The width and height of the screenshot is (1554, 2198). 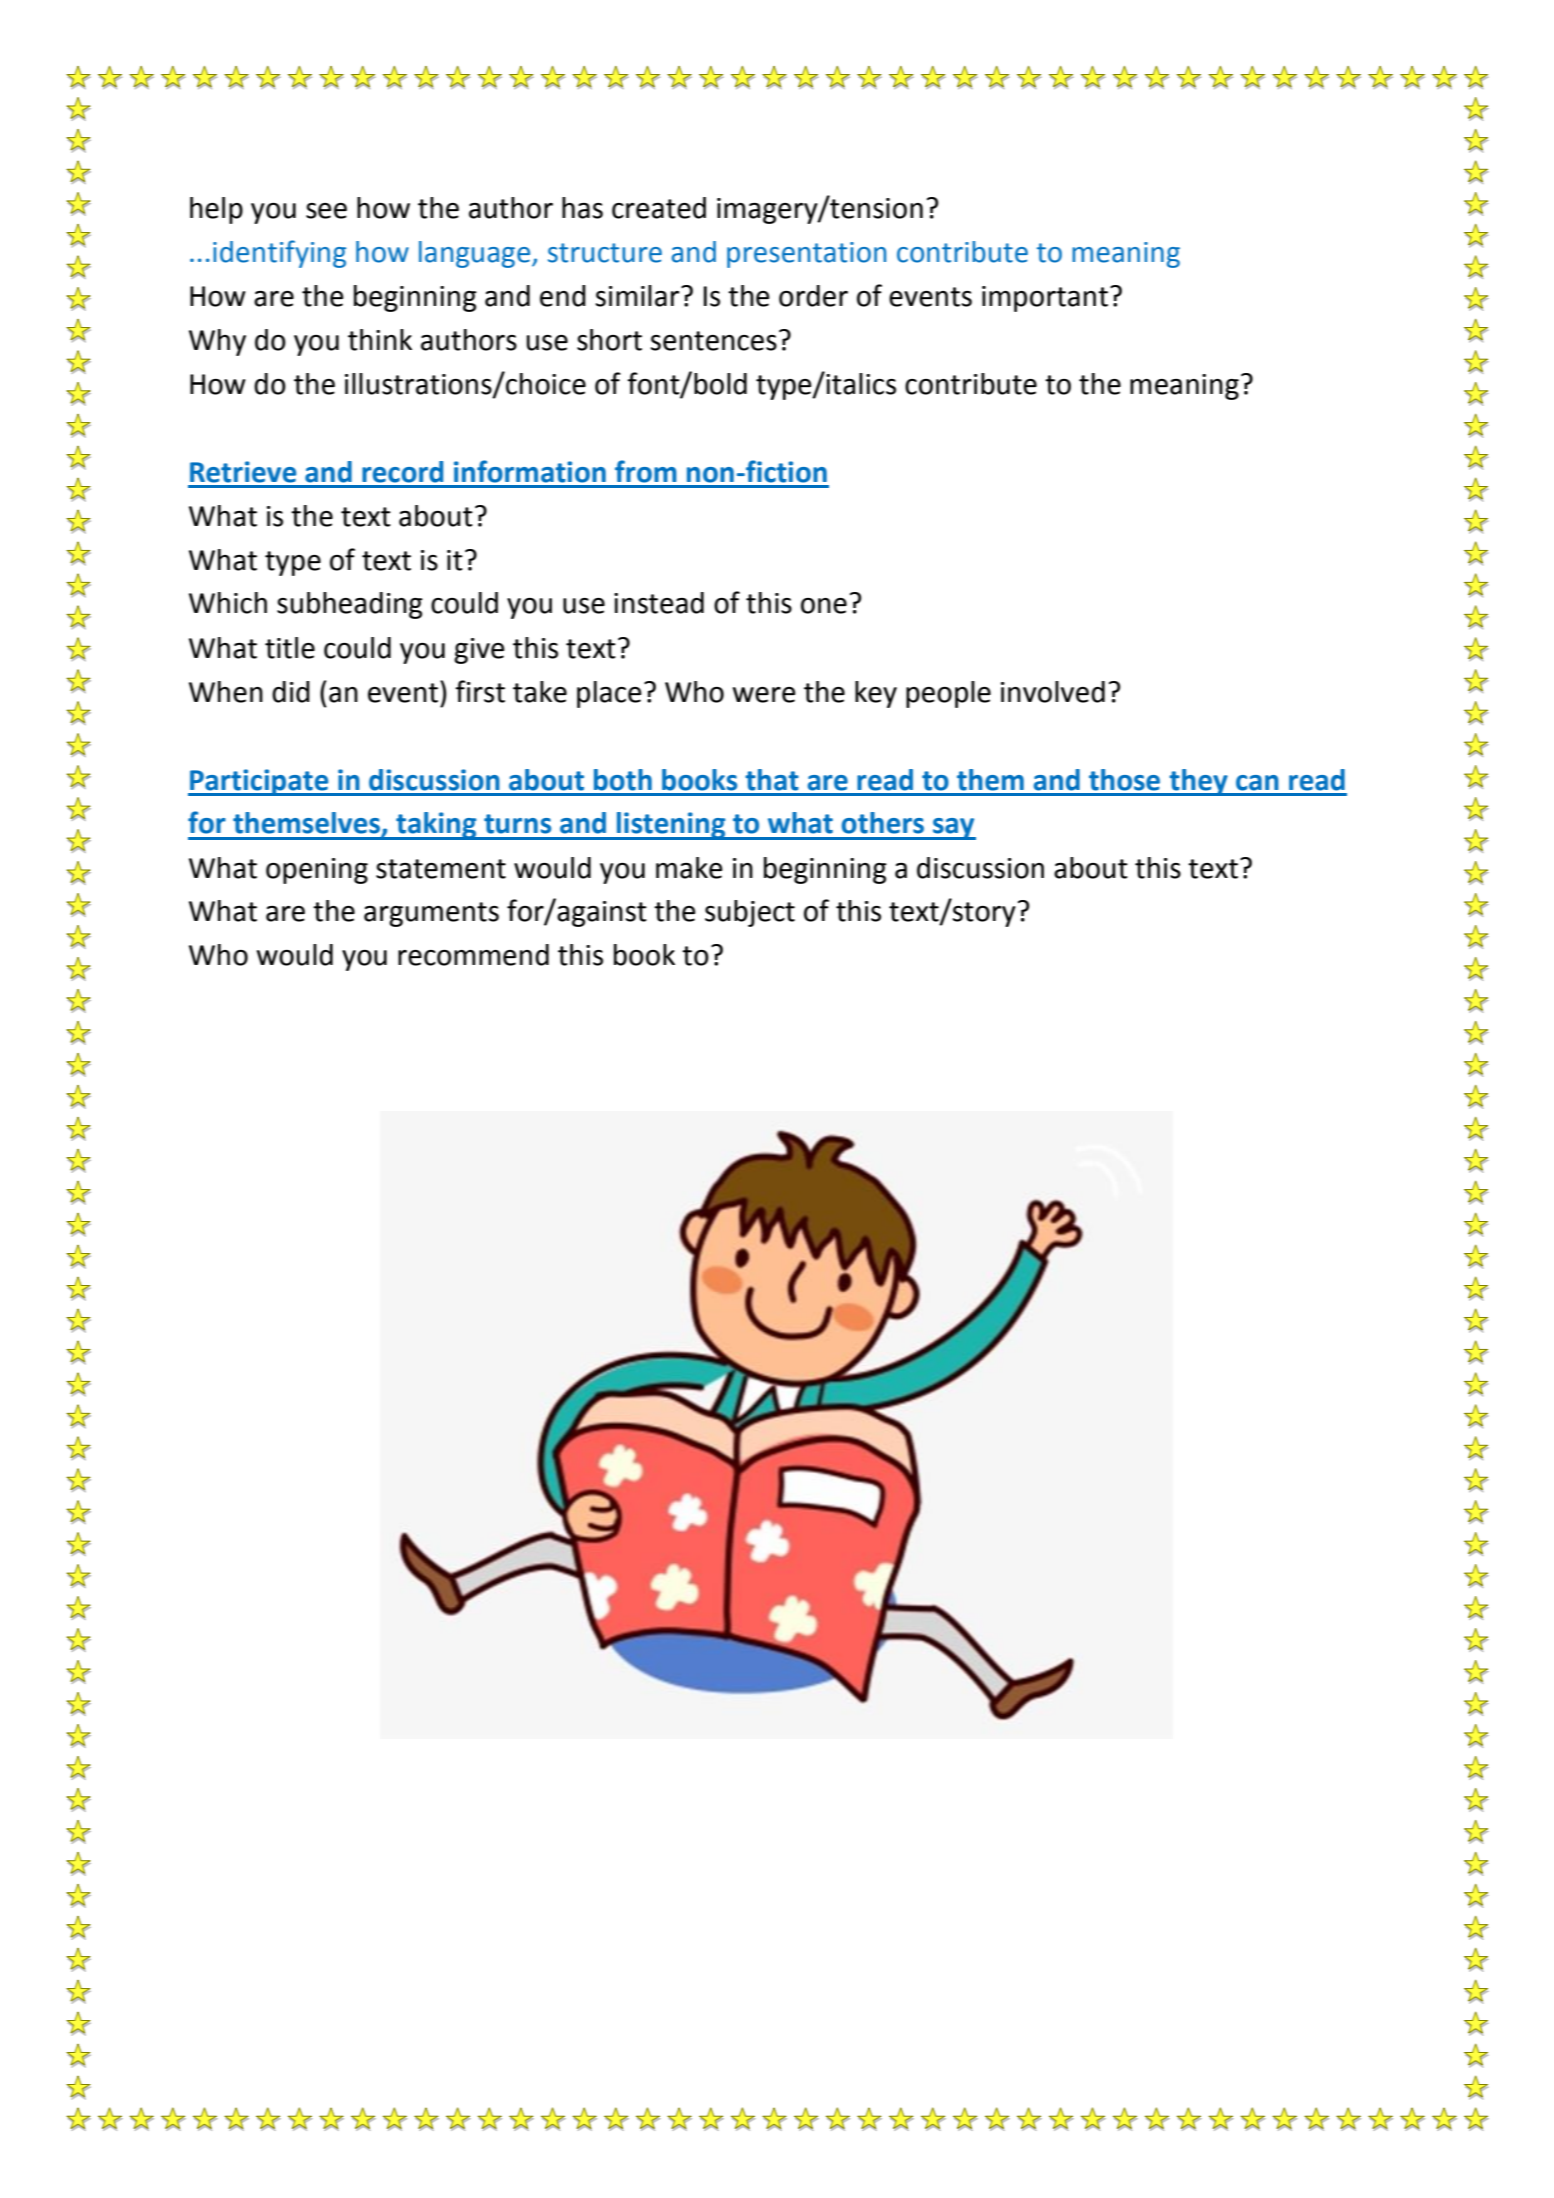 I want to click on presentation, so click(x=806, y=255).
